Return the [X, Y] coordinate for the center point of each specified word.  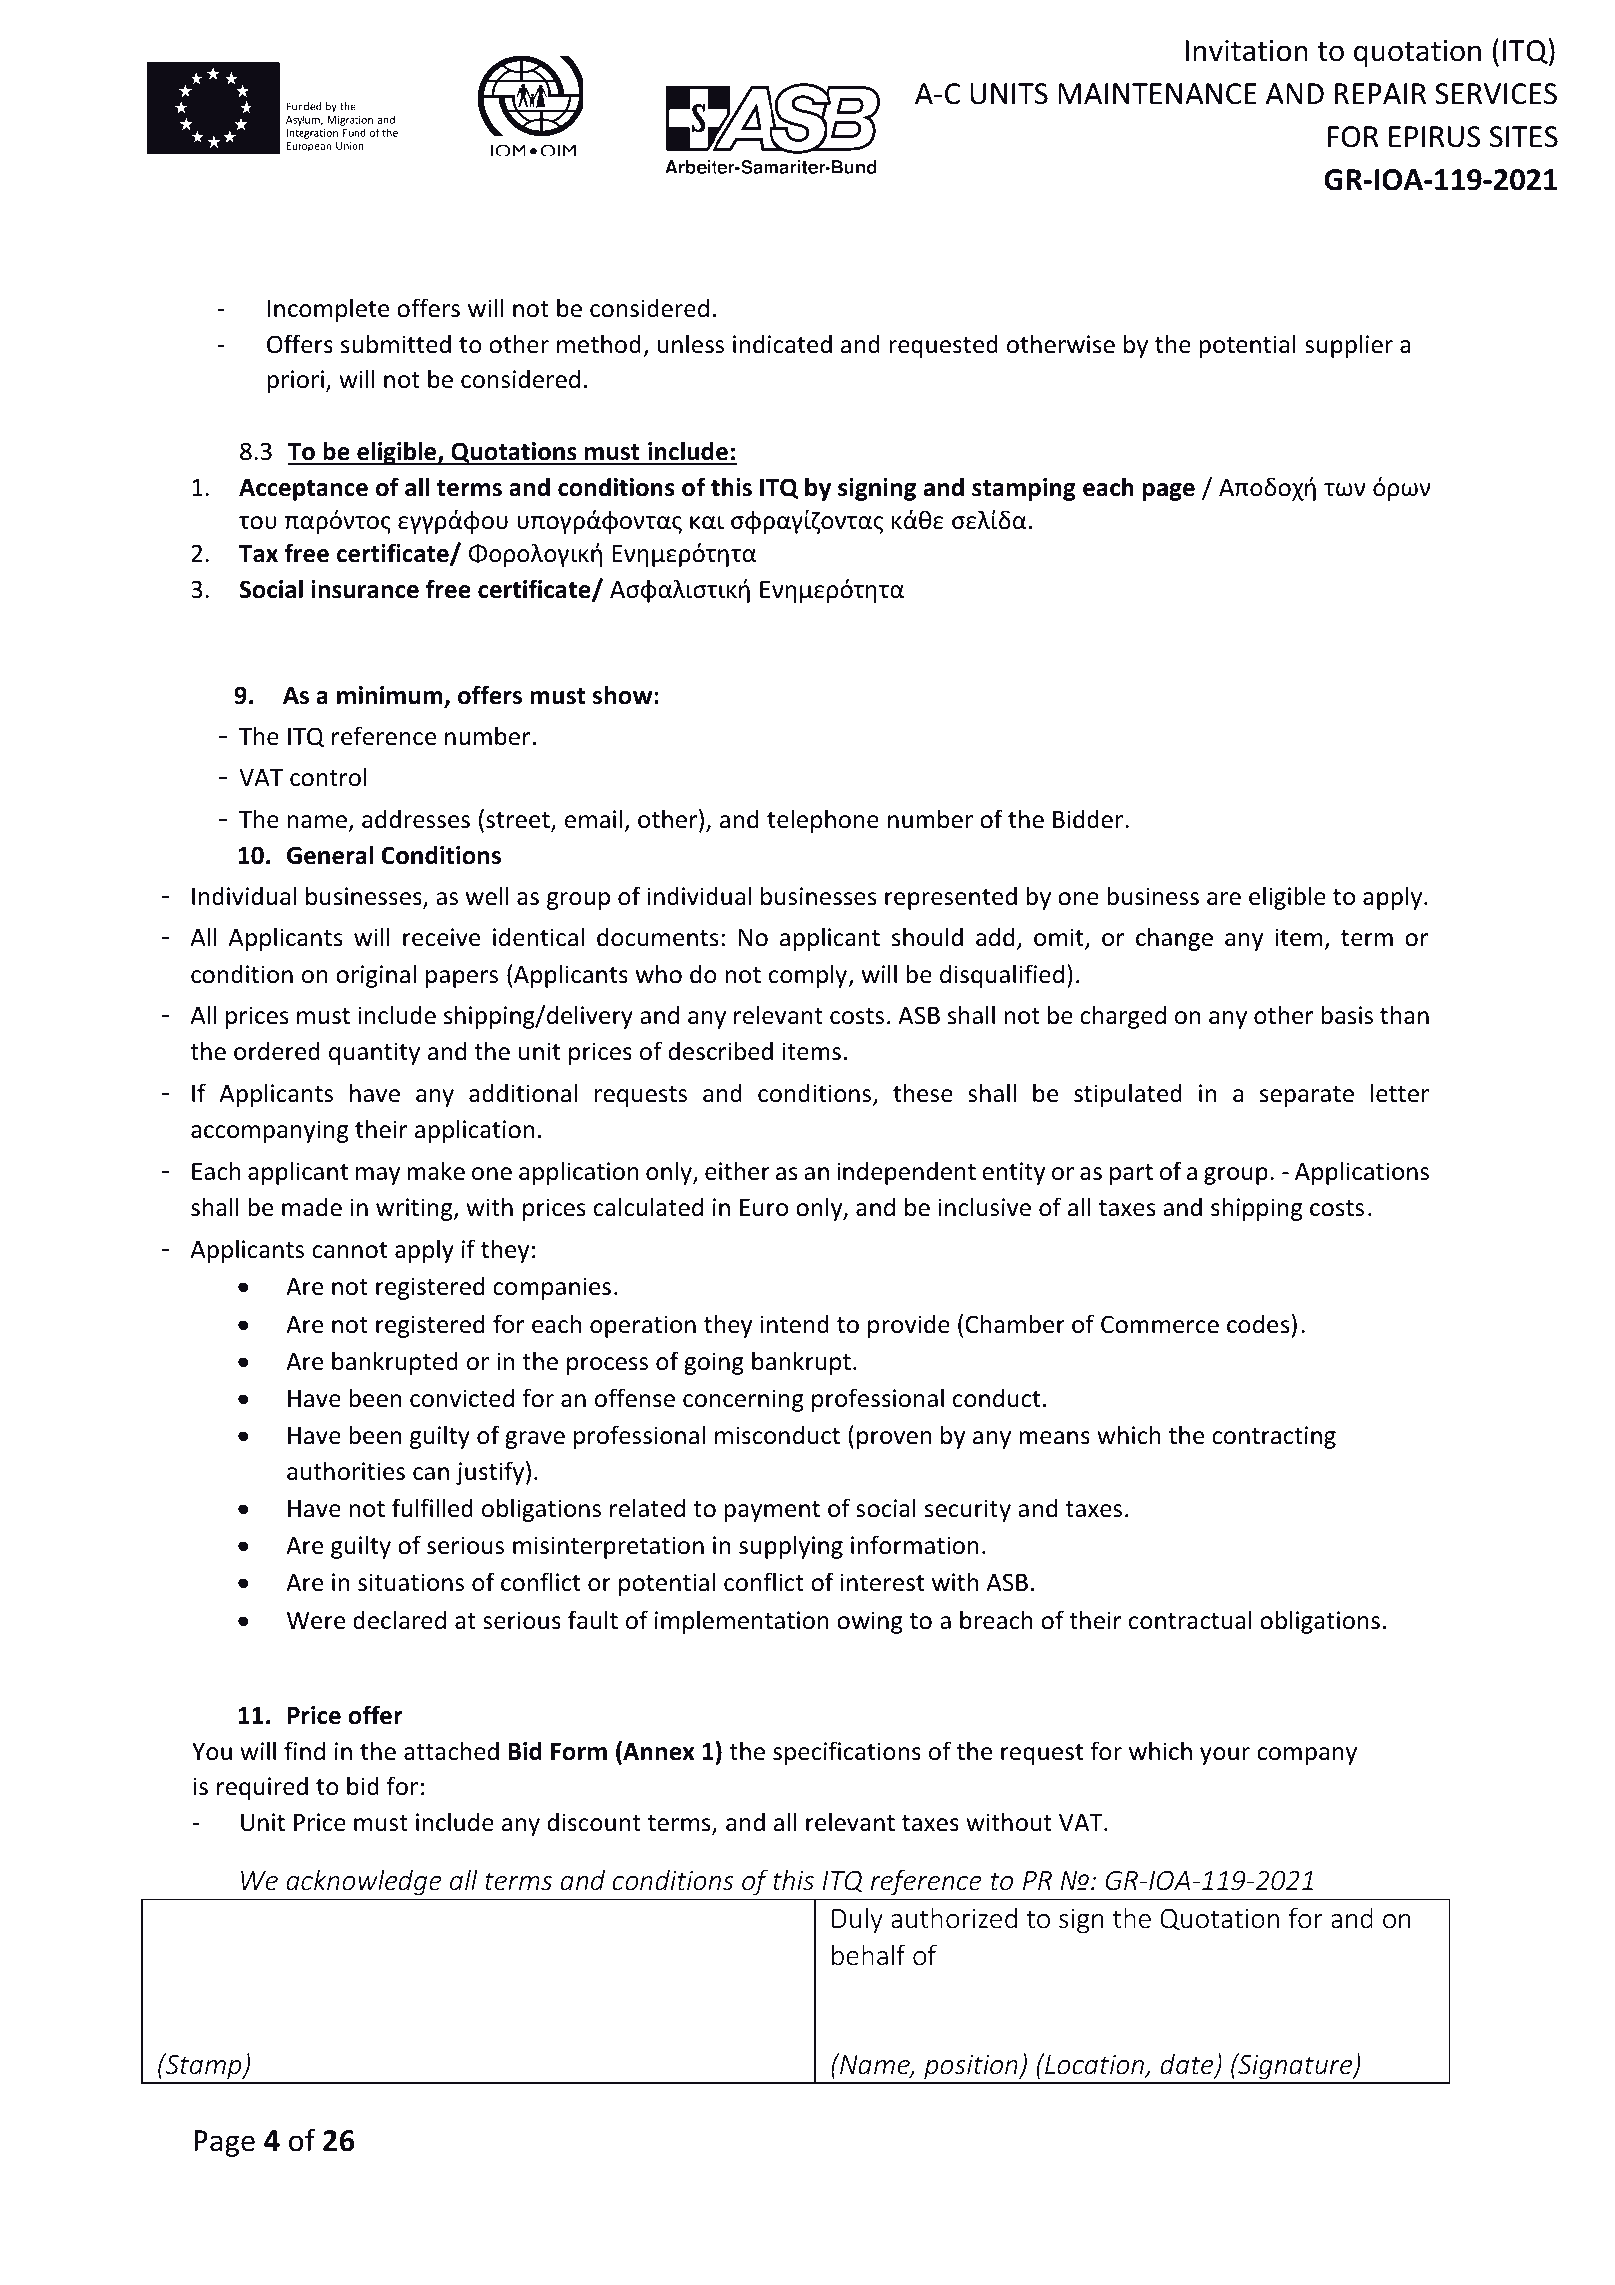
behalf [869, 1955]
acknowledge [364, 1882]
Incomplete [328, 310]
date [1188, 2065]
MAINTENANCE [1157, 94]
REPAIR [1380, 93]
